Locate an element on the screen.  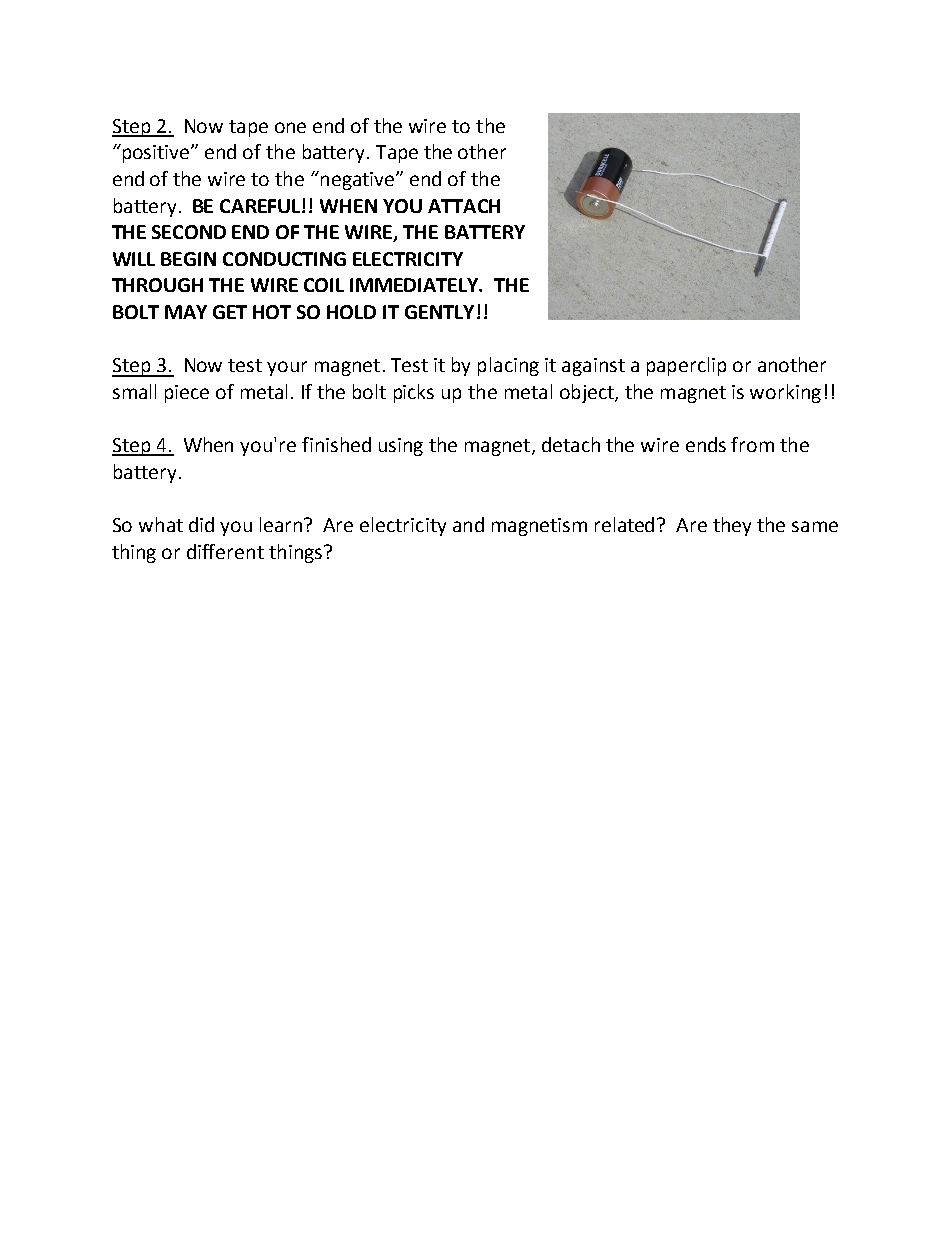
positive is located at coordinates (156, 153).
